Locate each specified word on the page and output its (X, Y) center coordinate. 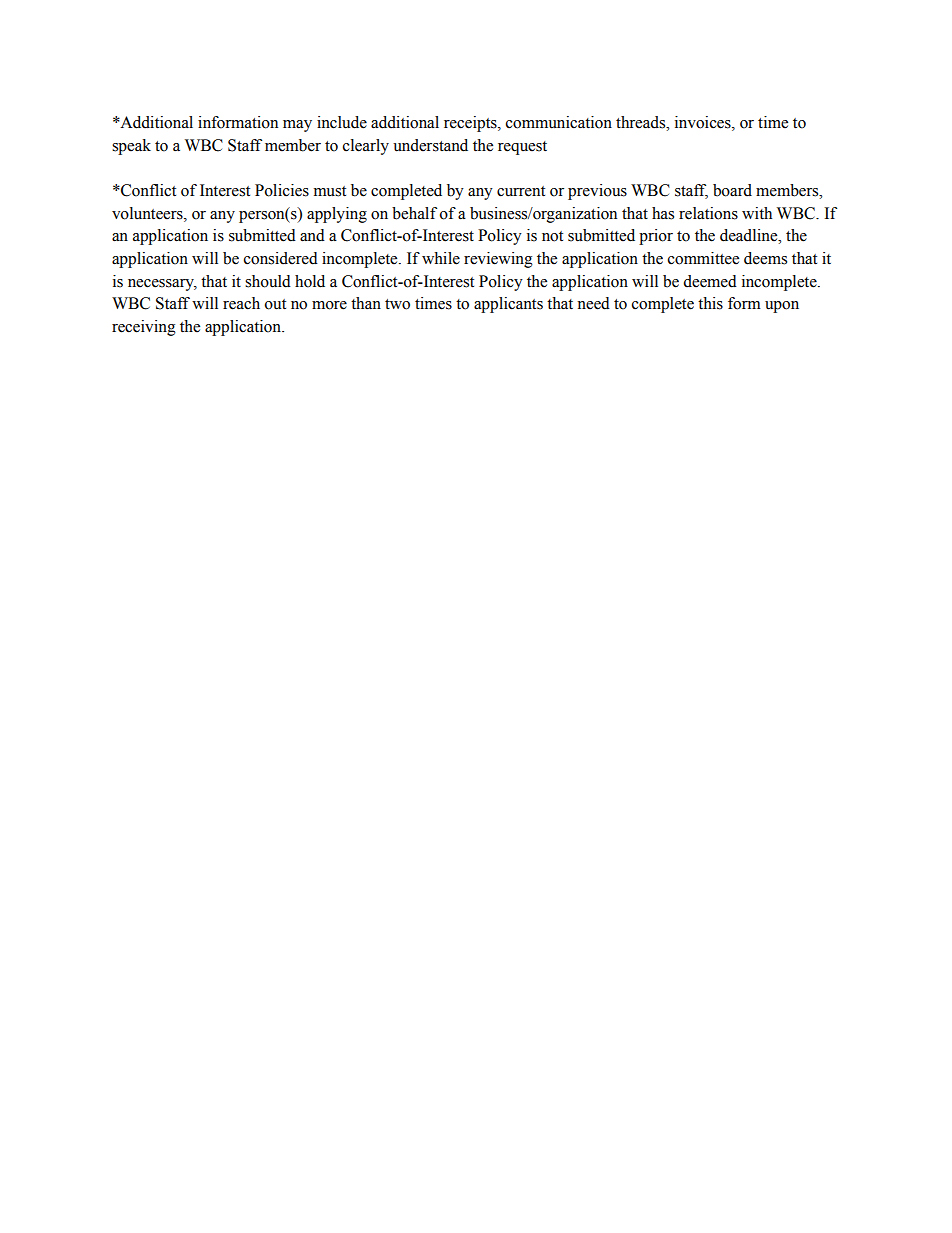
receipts (471, 124)
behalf (414, 213)
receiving (144, 328)
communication (559, 122)
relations (708, 213)
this (710, 303)
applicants (508, 305)
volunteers (148, 213)
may (297, 126)
